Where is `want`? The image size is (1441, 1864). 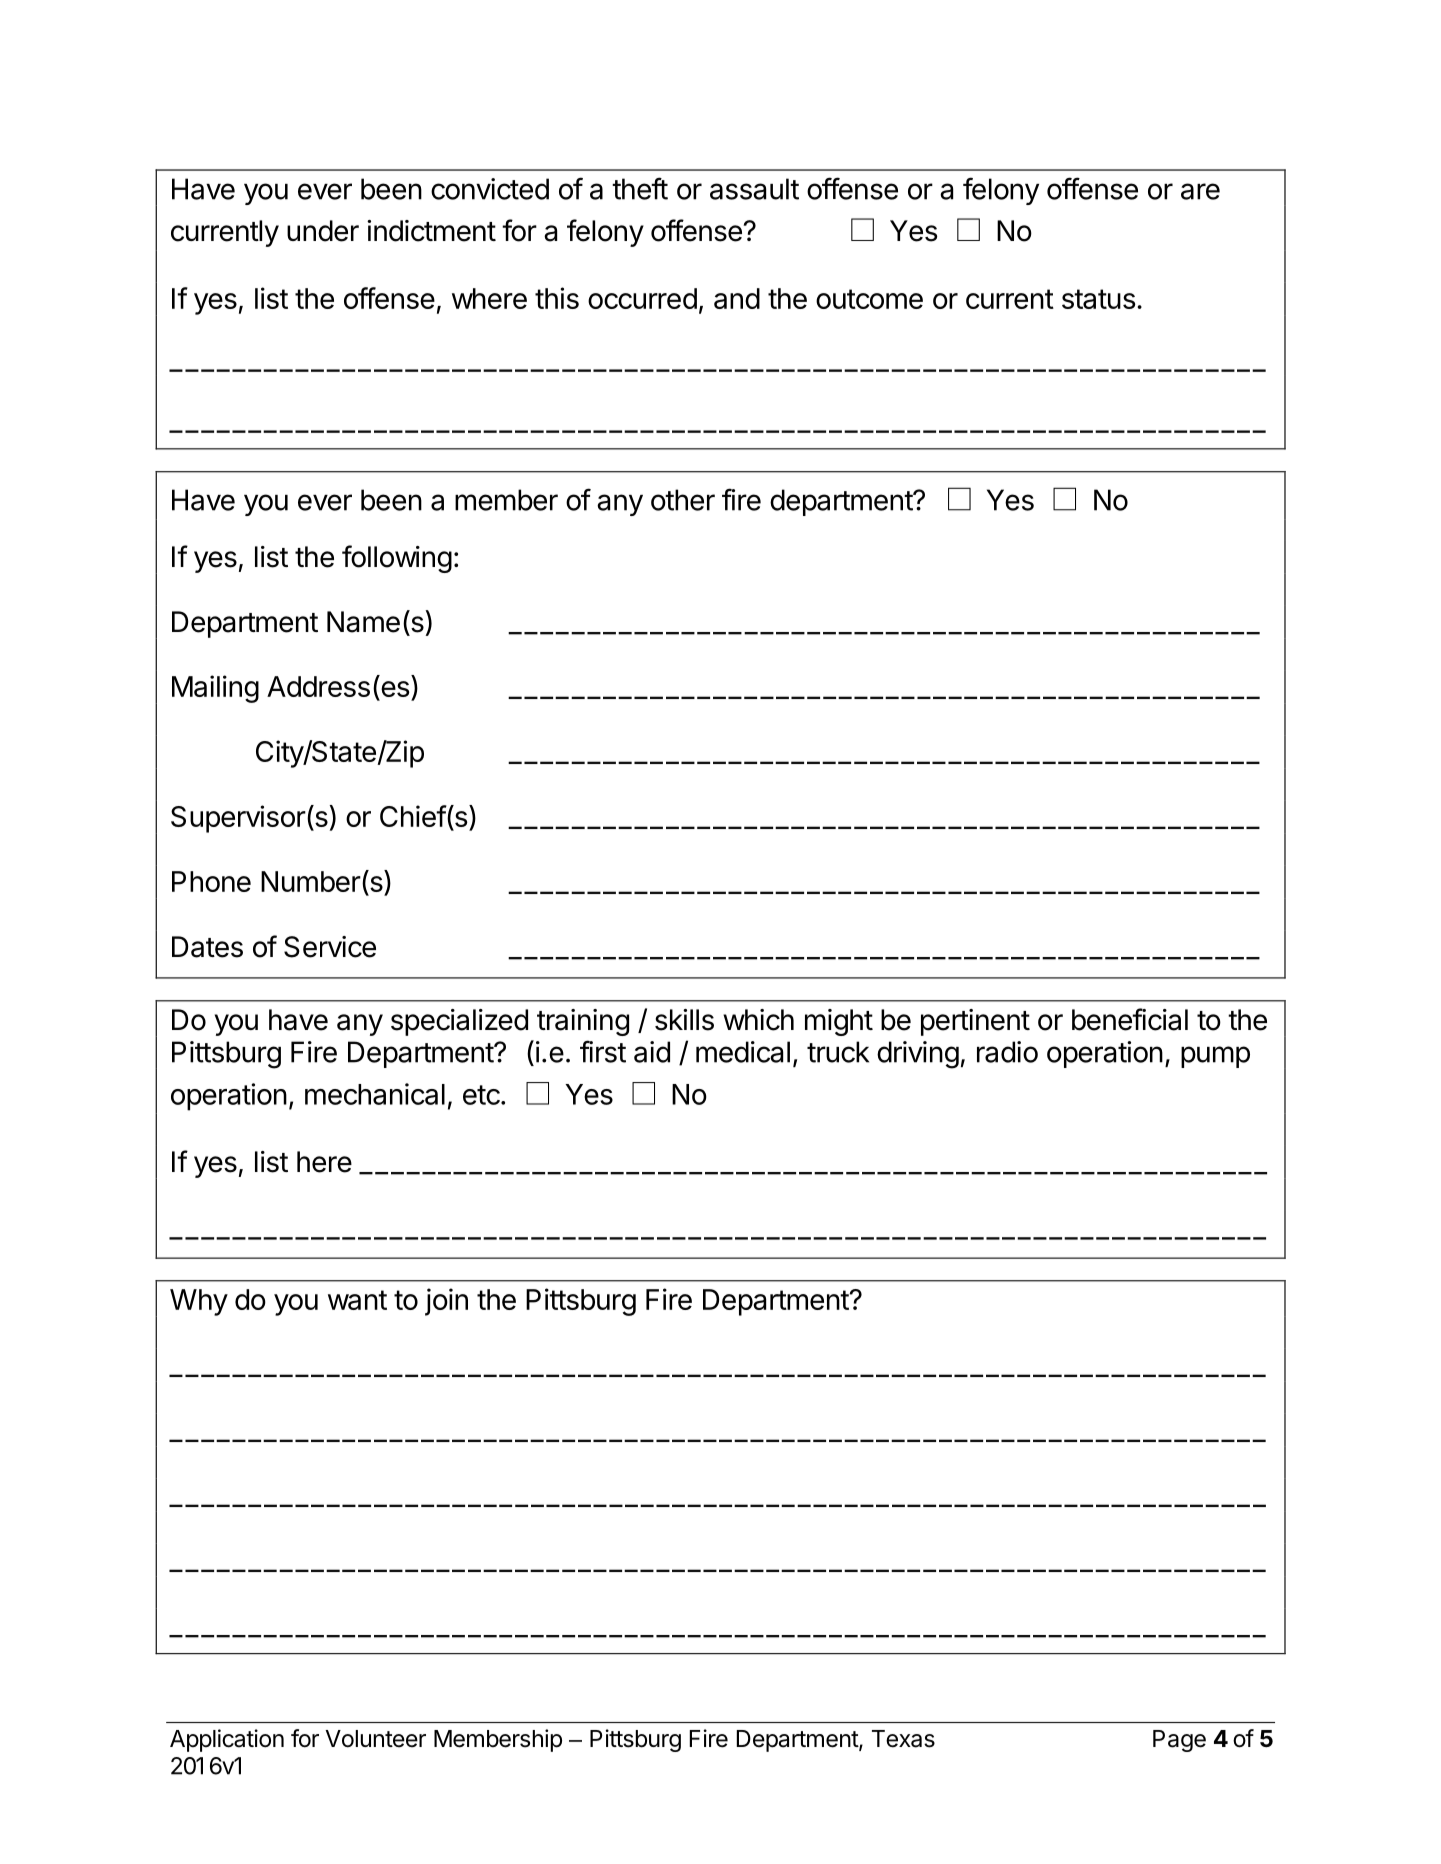 want is located at coordinates (357, 1300).
